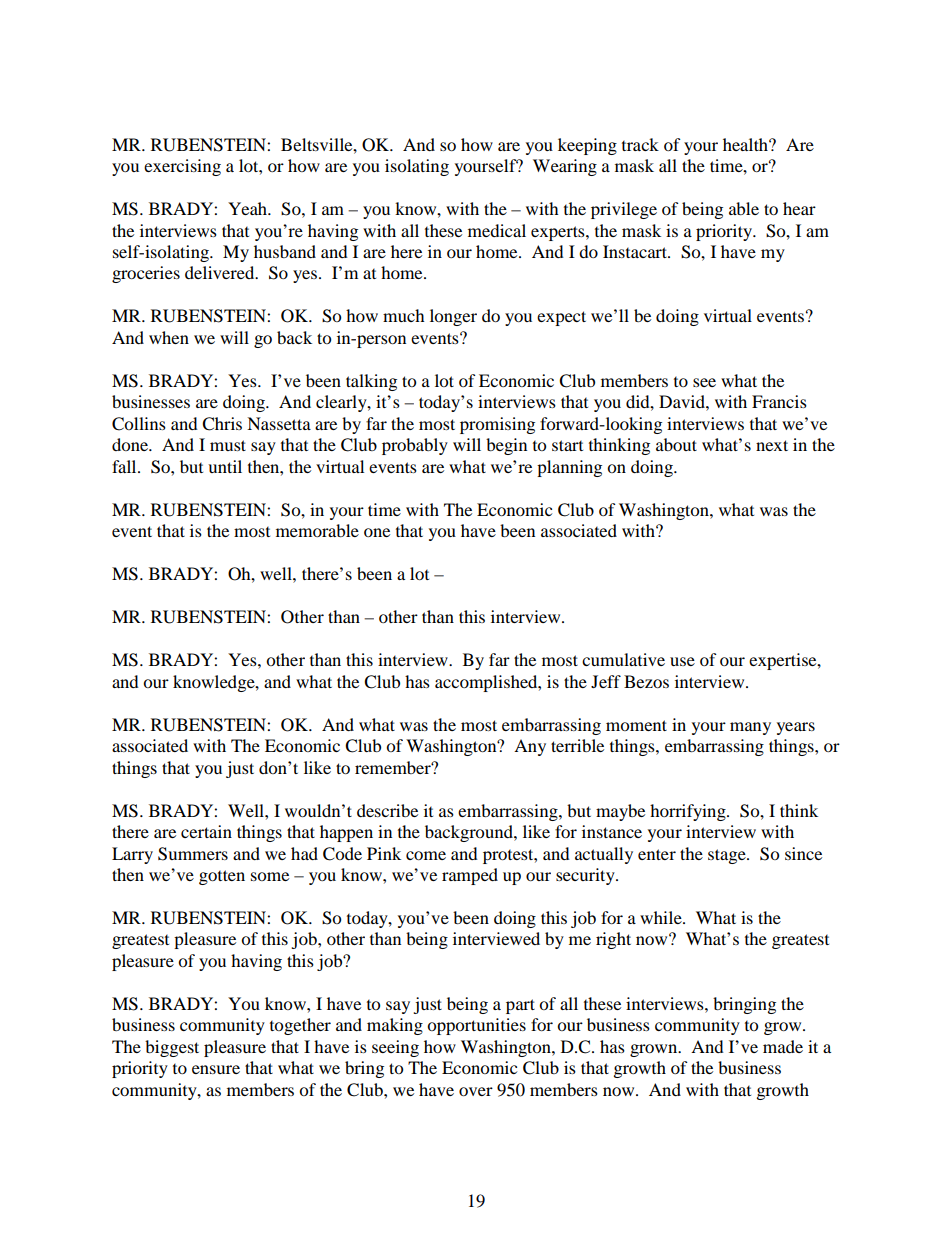  Describe the element at coordinates (216, 1069) in the page. I see `ensure` at that location.
